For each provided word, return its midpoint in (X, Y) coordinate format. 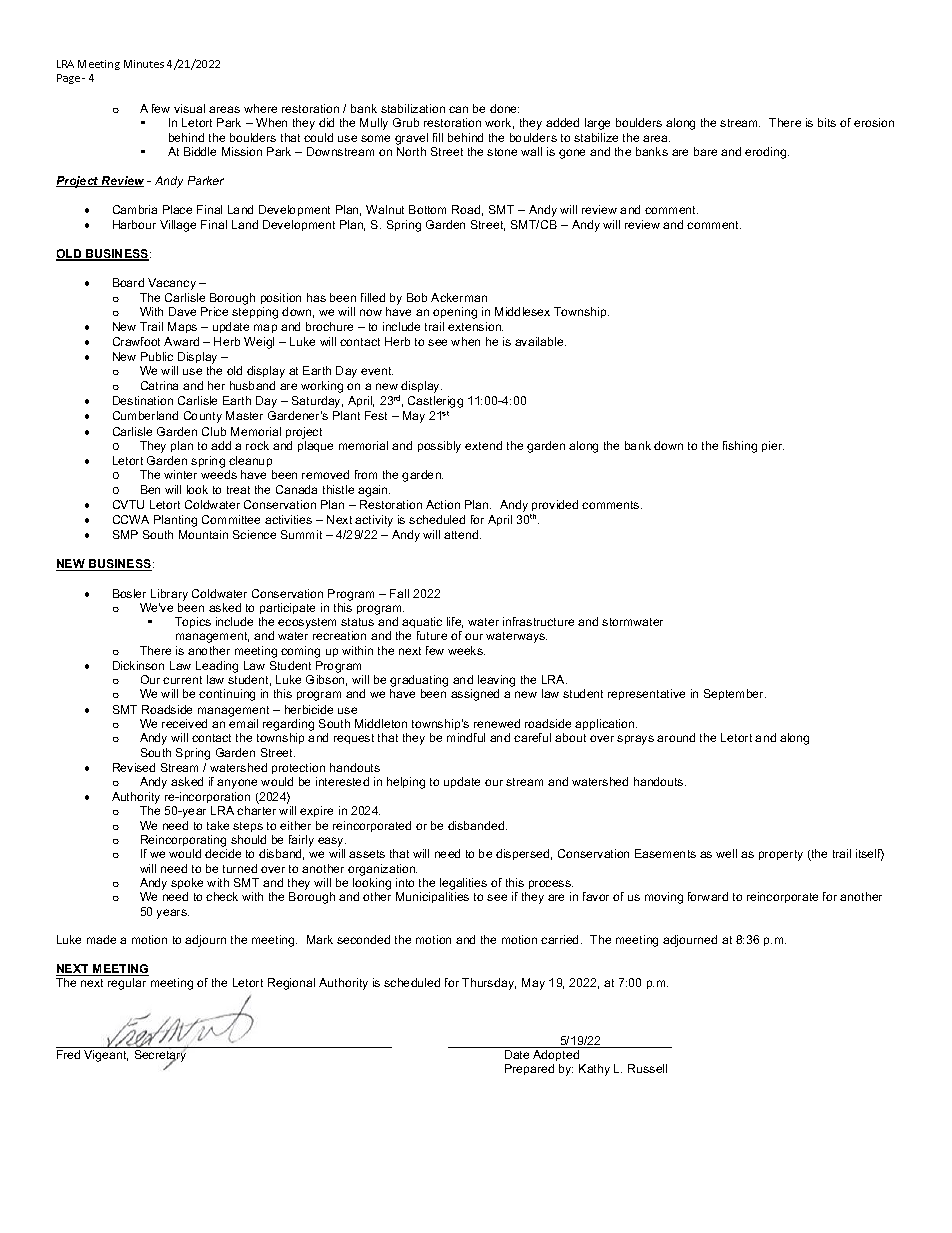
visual (189, 108)
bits (827, 122)
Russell (647, 1068)
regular (127, 984)
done (504, 108)
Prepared (529, 1069)
